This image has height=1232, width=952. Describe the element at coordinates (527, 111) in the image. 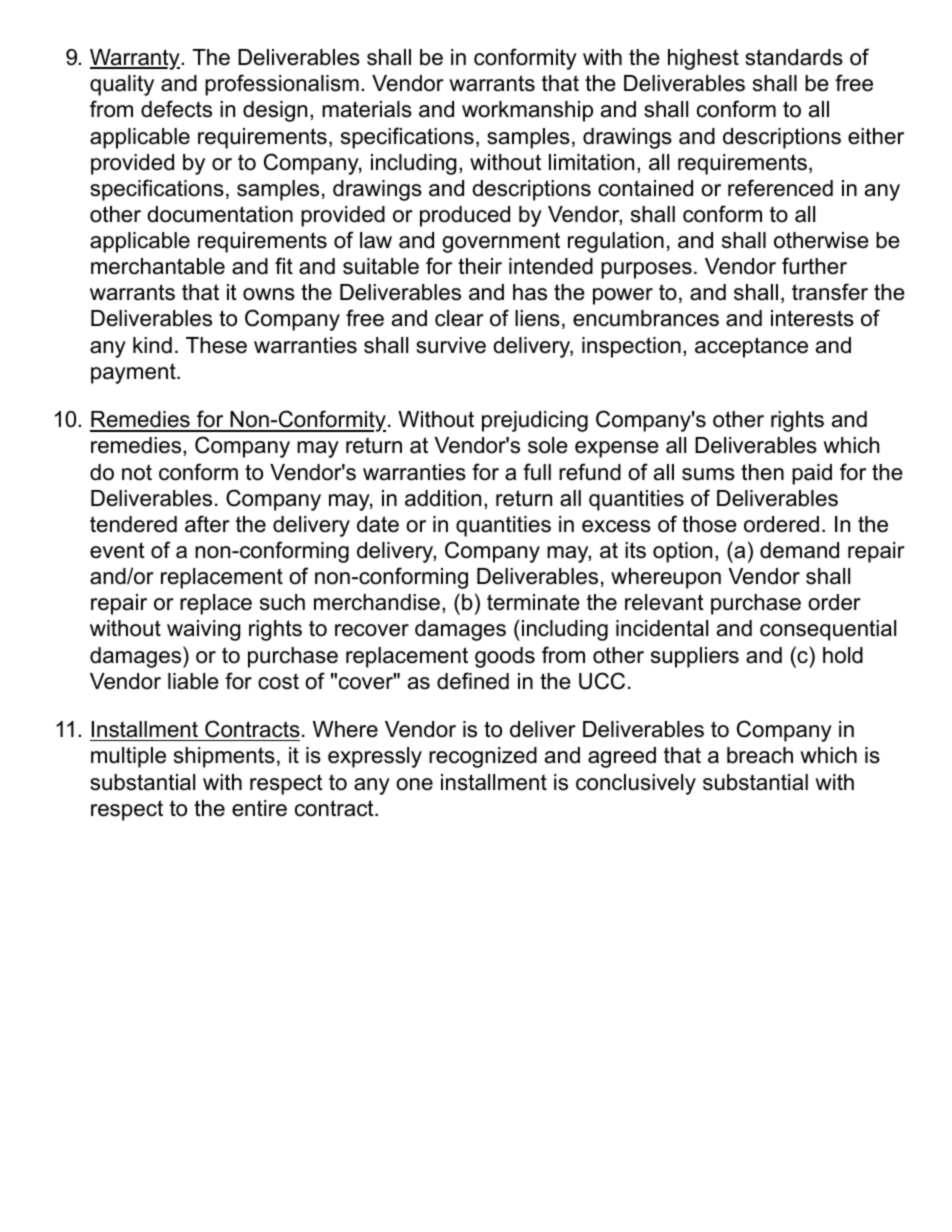

I see `workmanship` at that location.
